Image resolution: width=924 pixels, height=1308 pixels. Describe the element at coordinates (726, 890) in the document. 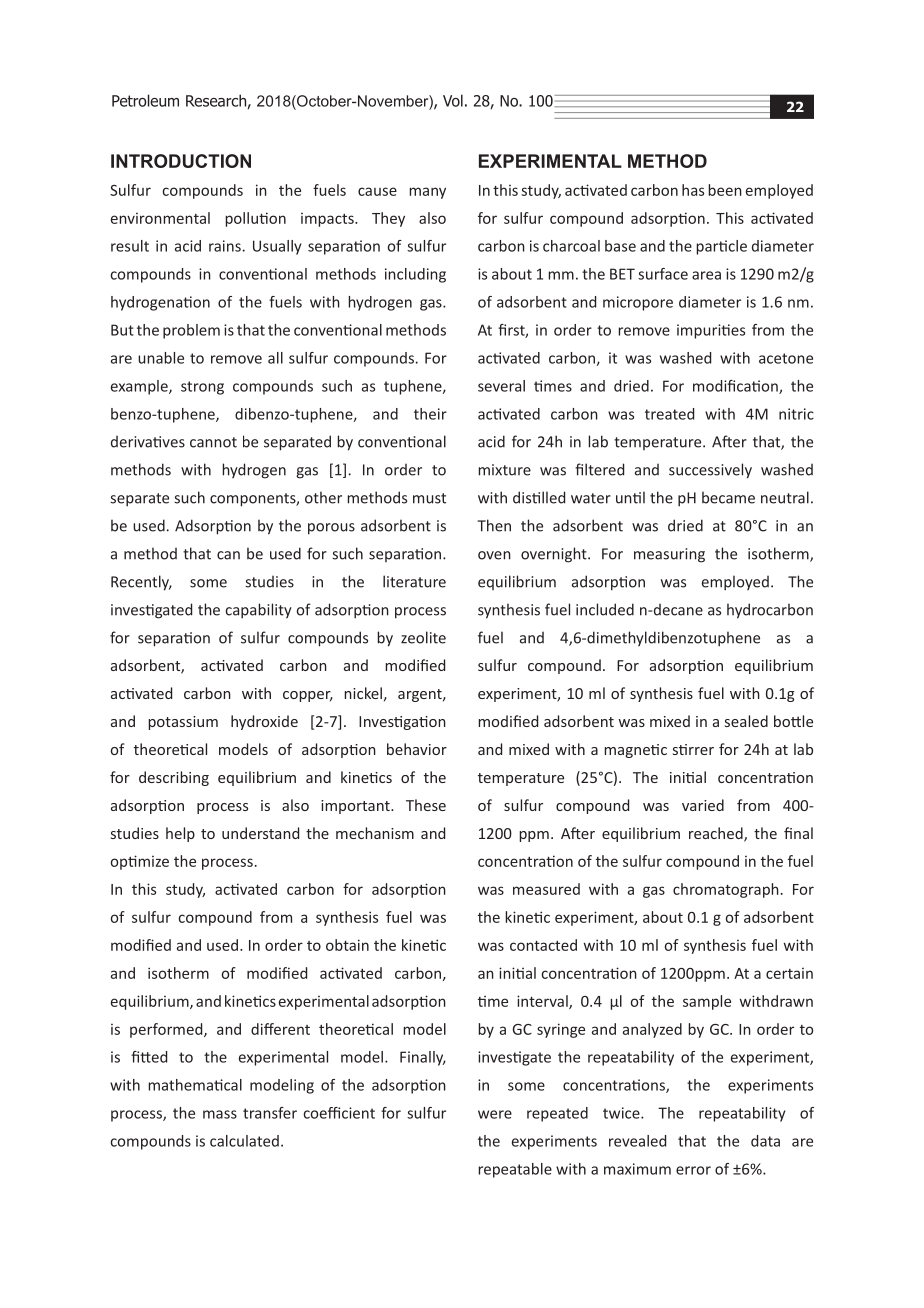

I see `chromatograph` at that location.
